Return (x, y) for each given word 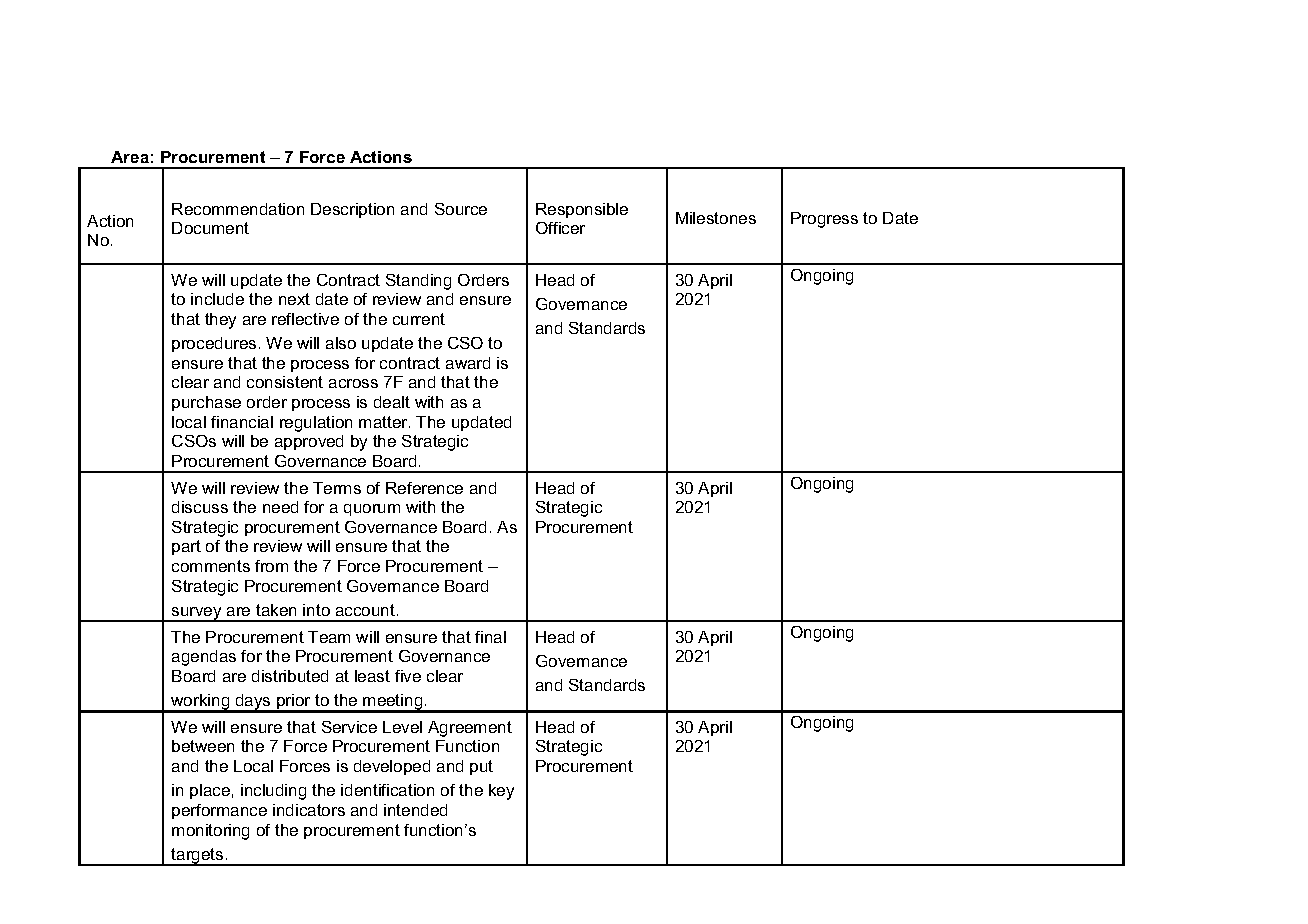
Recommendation (238, 209)
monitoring (210, 832)
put (481, 767)
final (490, 637)
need (280, 507)
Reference (424, 488)
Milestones (716, 218)
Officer (560, 228)
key (501, 792)
